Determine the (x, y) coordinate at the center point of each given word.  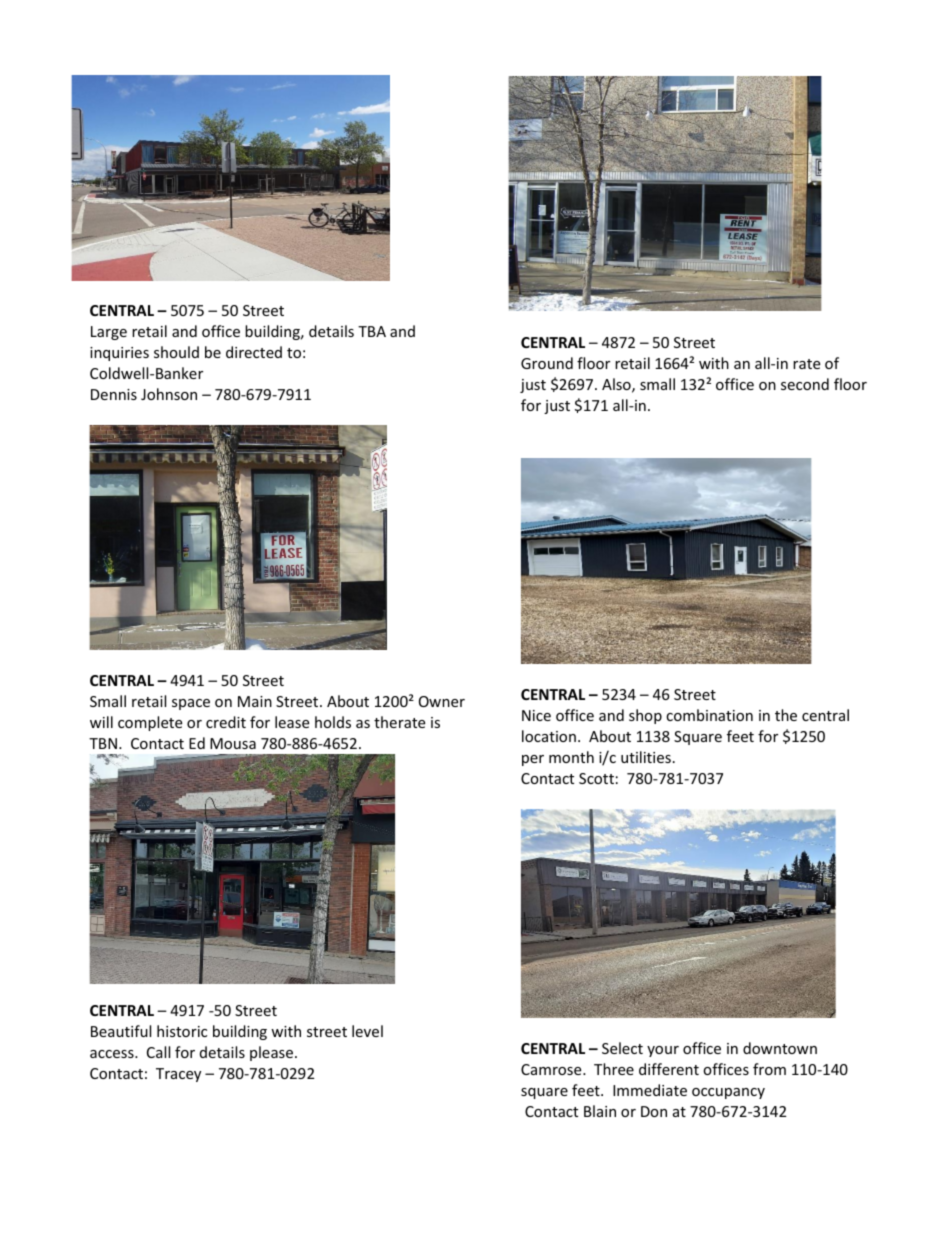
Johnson (169, 394)
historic (182, 1031)
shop (645, 716)
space (191, 704)
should (176, 352)
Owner (442, 701)
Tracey (178, 1075)
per (533, 760)
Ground (547, 363)
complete (150, 723)
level (367, 1031)
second (805, 384)
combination (709, 715)
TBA (372, 331)
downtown (780, 1048)
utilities (646, 757)
